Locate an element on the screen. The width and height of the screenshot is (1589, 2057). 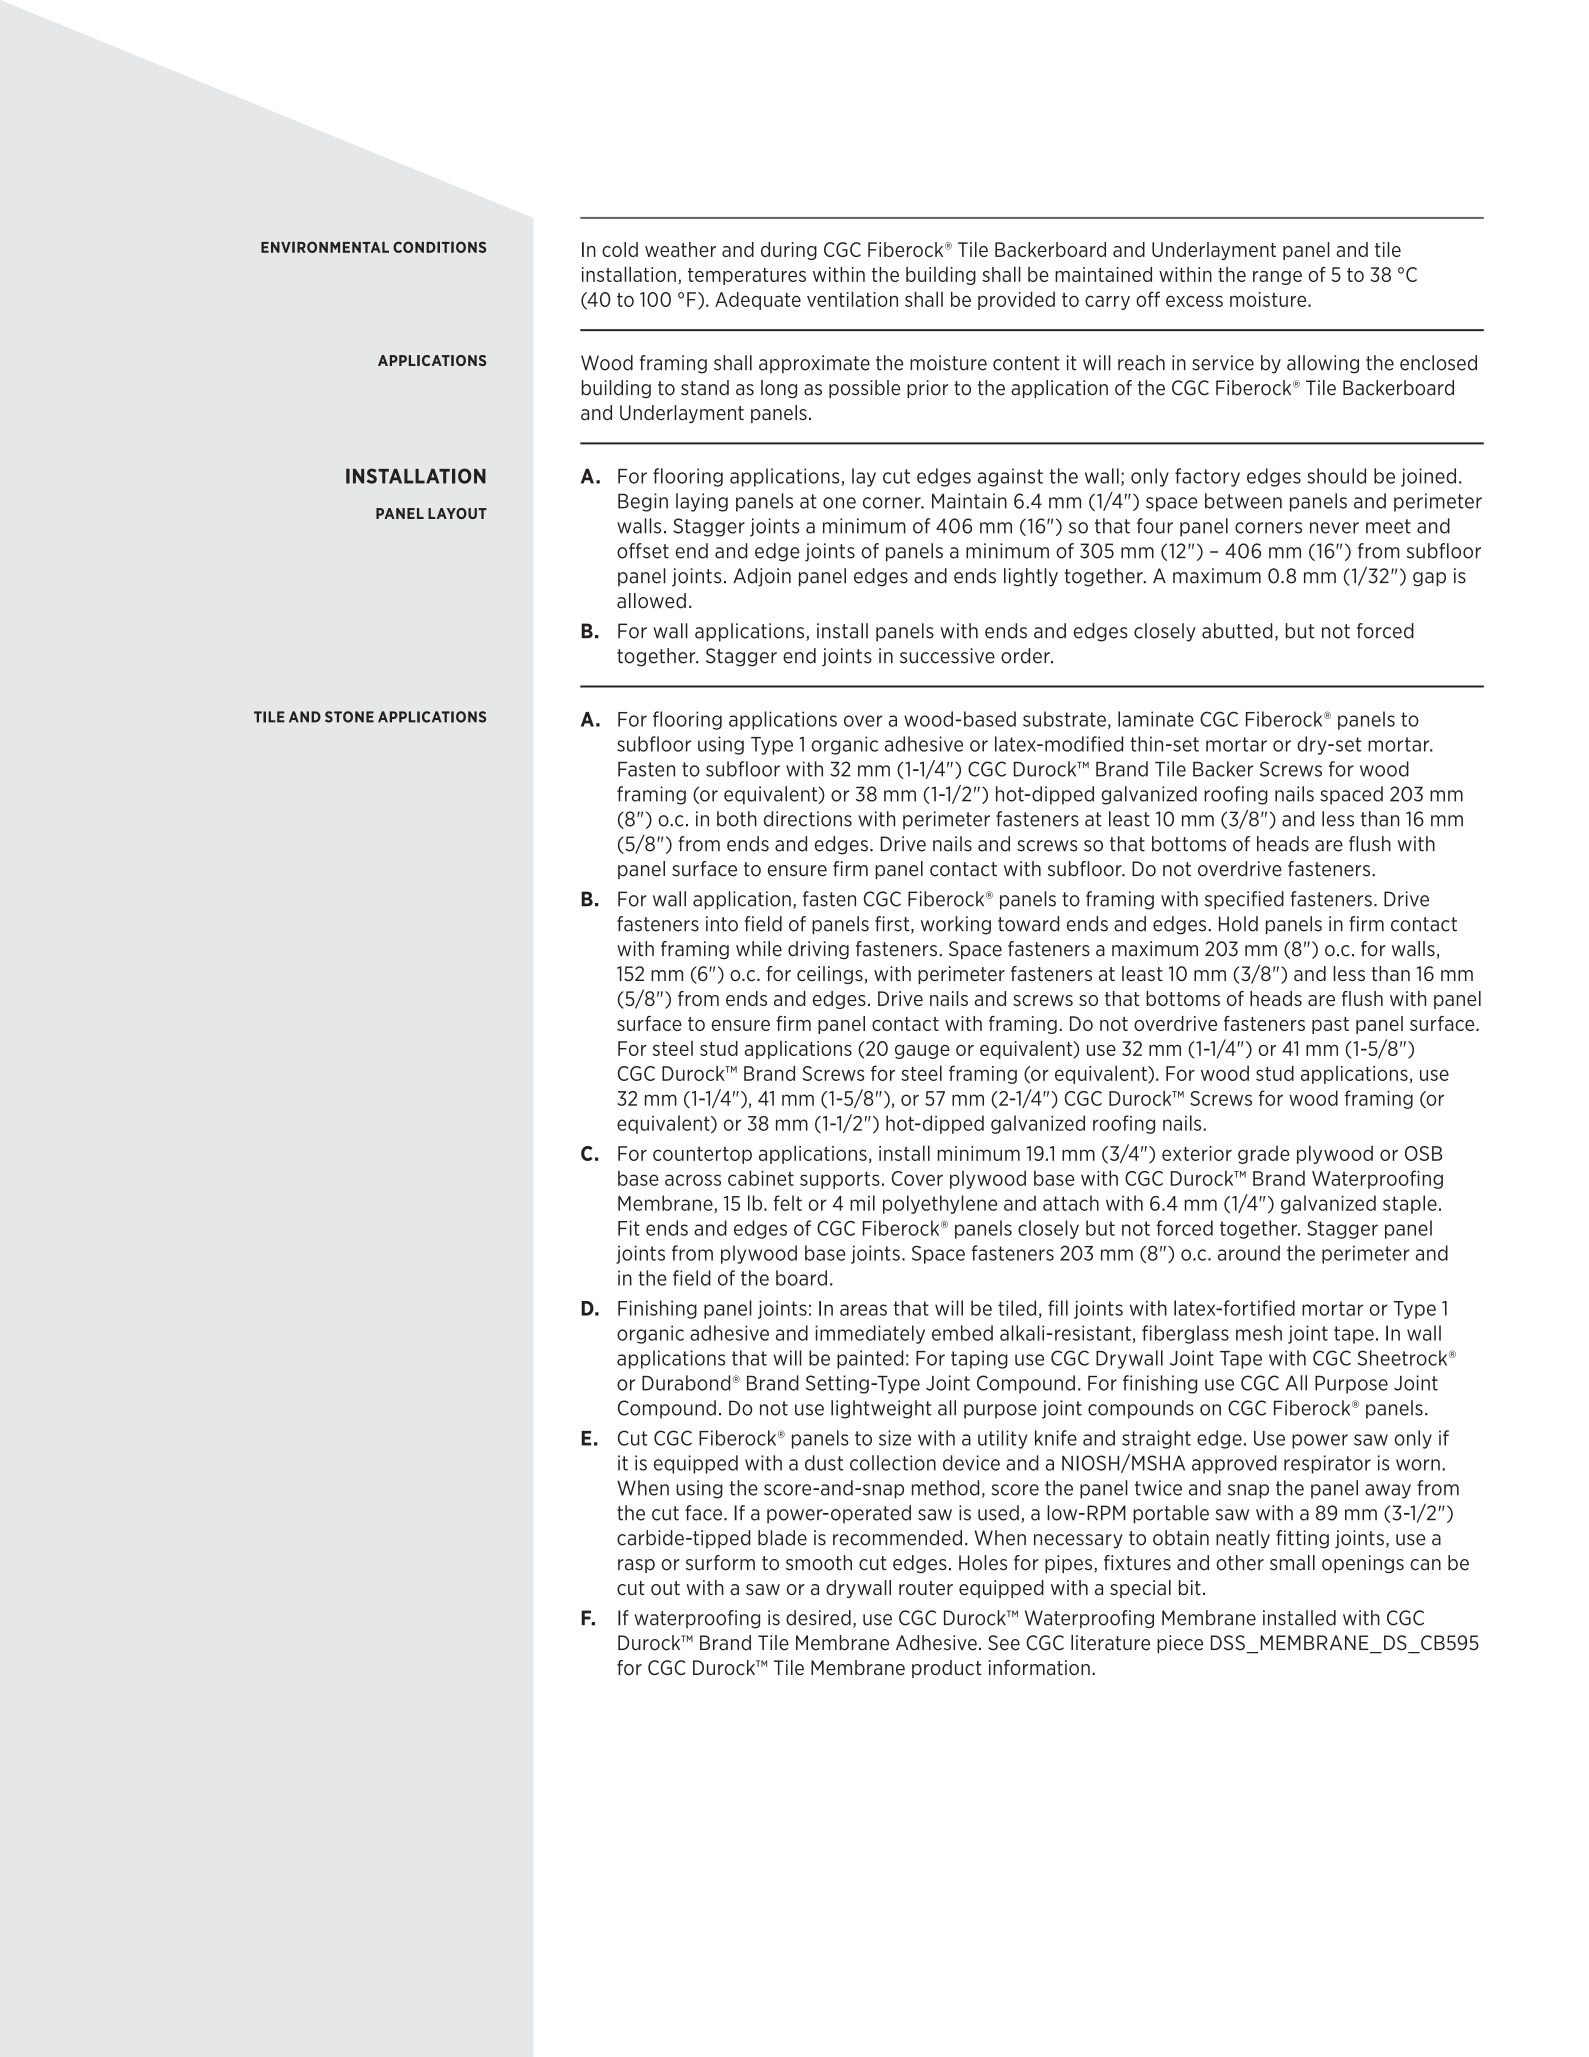
range is located at coordinates (1277, 278).
